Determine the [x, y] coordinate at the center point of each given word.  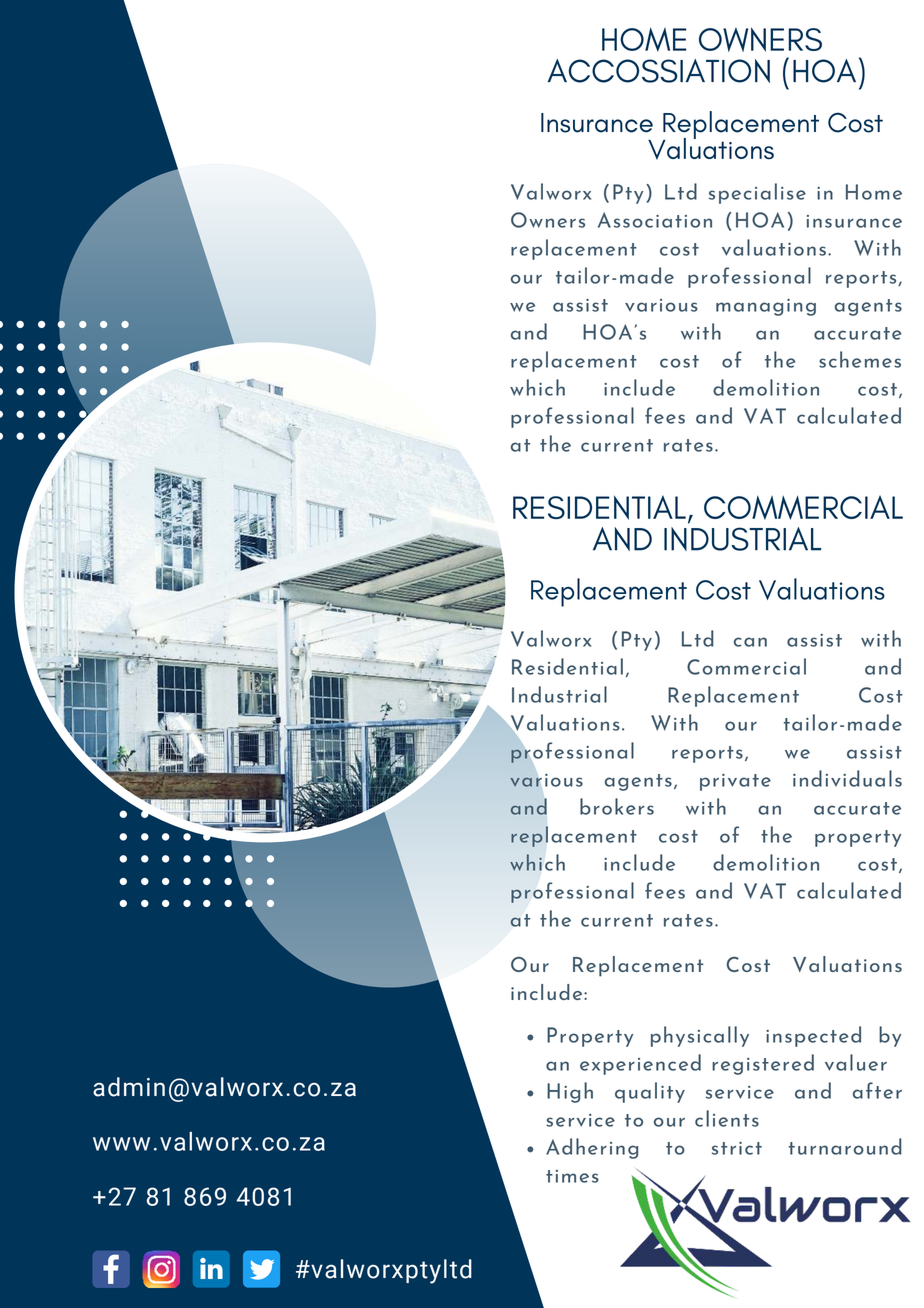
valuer [856, 1062]
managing [766, 307]
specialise [757, 193]
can [750, 642]
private [735, 782]
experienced [640, 1064]
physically [700, 1036]
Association [655, 220]
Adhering [592, 1148]
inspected [813, 1036]
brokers [617, 806]
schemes [860, 359]
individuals [847, 778]
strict [737, 1148]
